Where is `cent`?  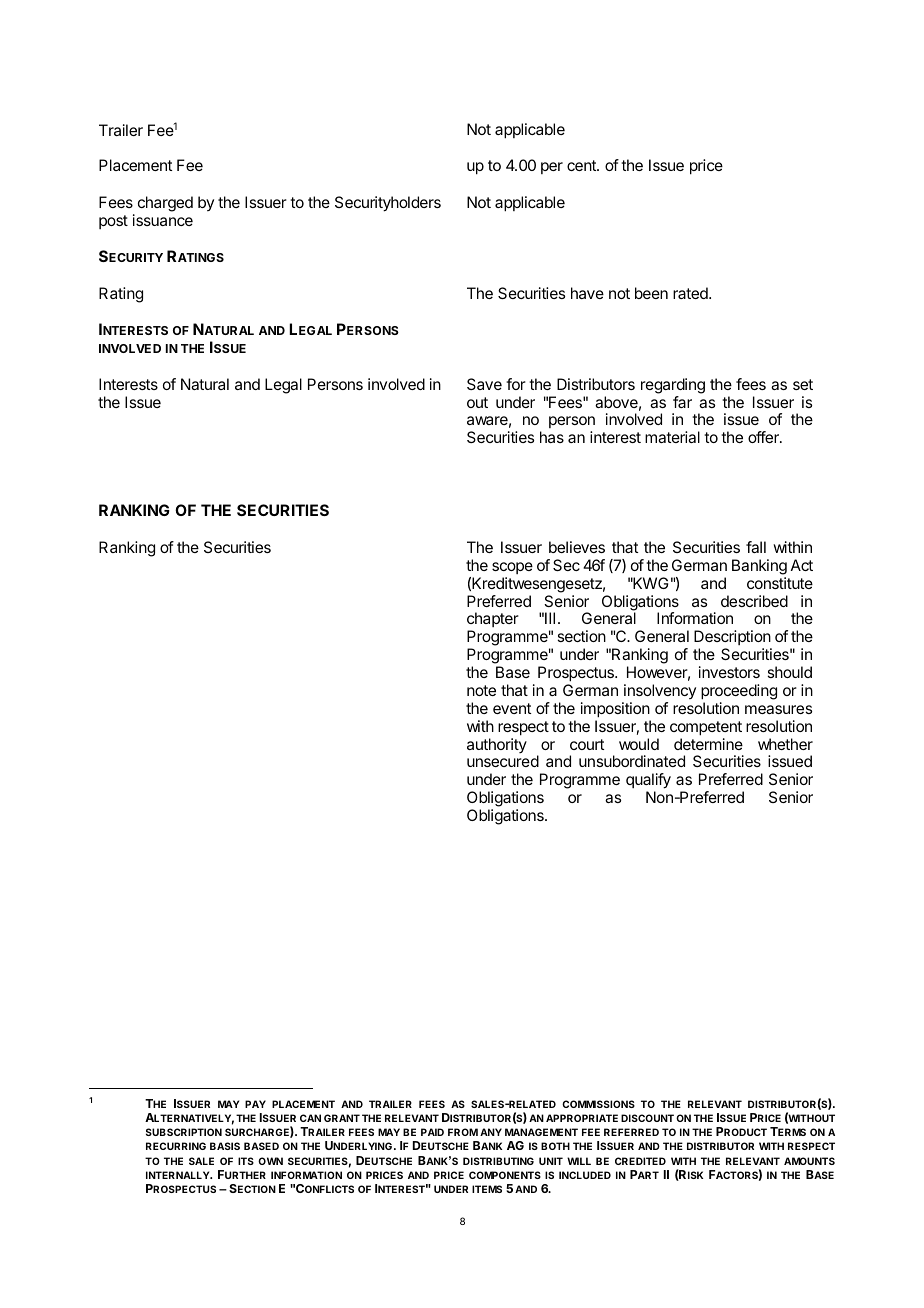 cent is located at coordinates (582, 165).
